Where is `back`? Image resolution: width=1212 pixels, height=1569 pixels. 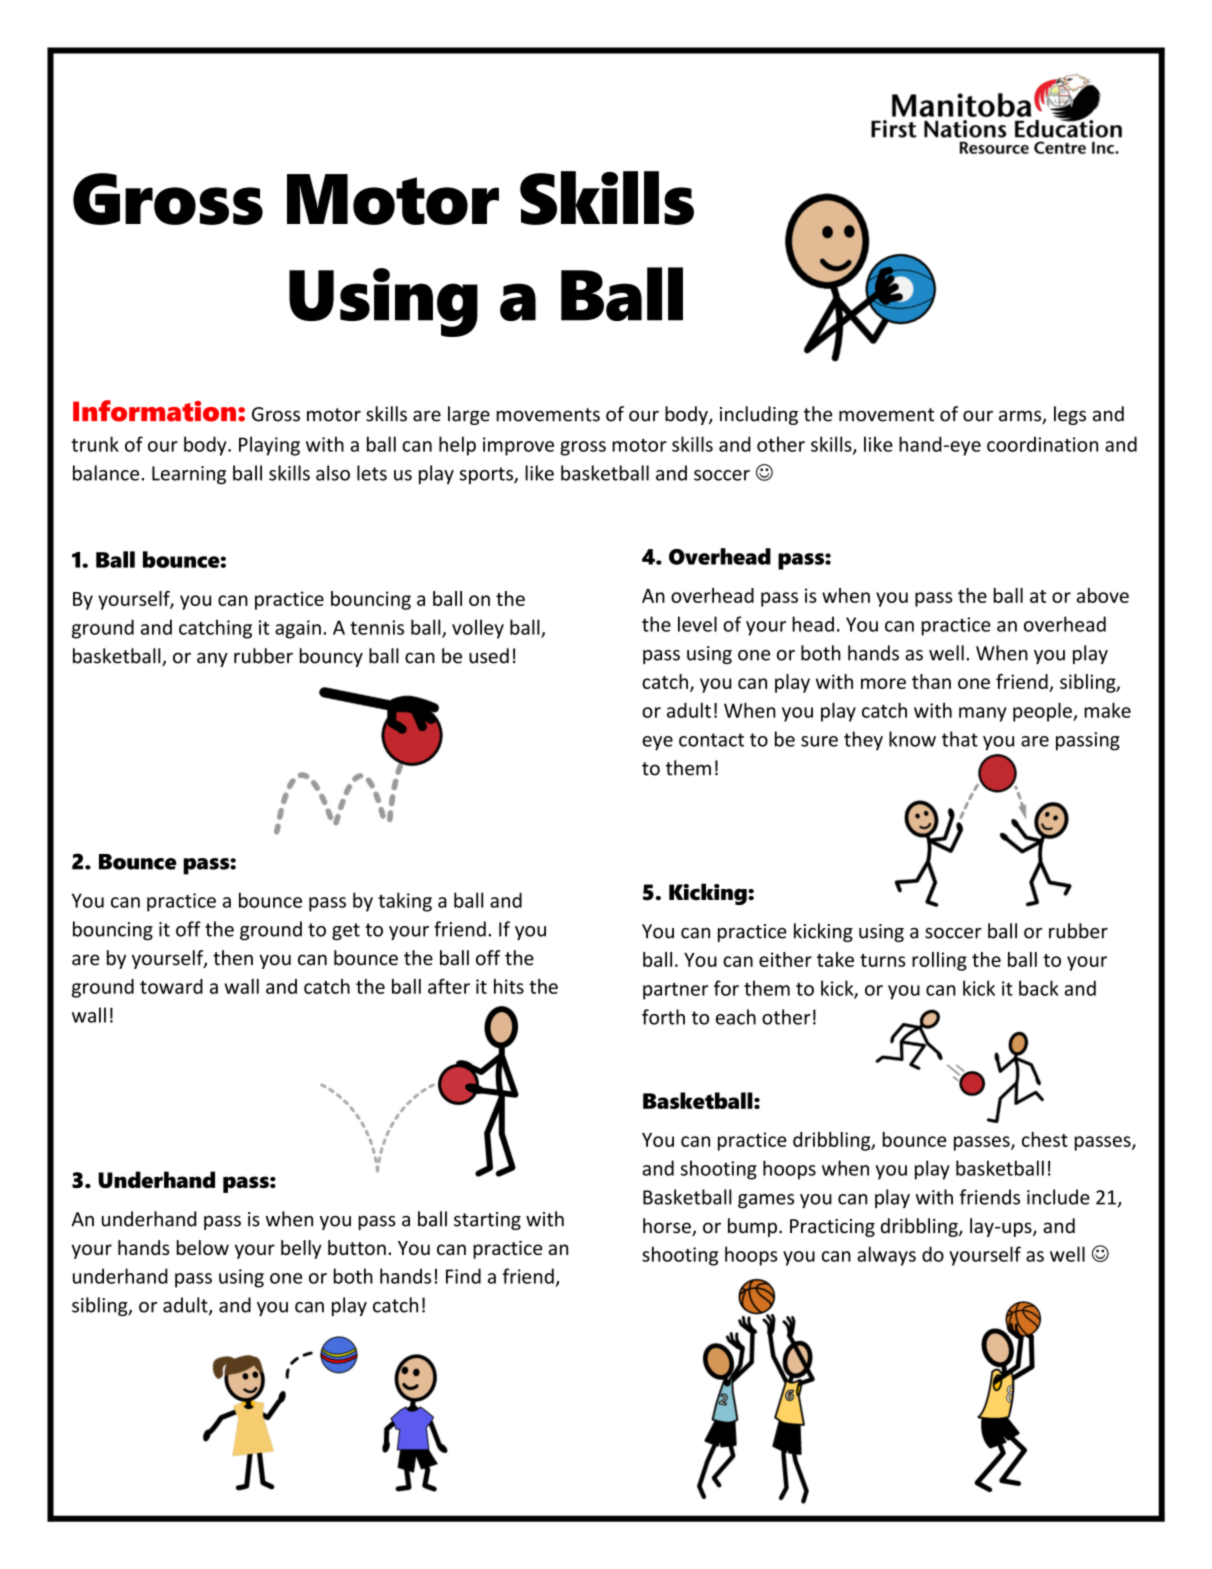
back is located at coordinates (1039, 988).
